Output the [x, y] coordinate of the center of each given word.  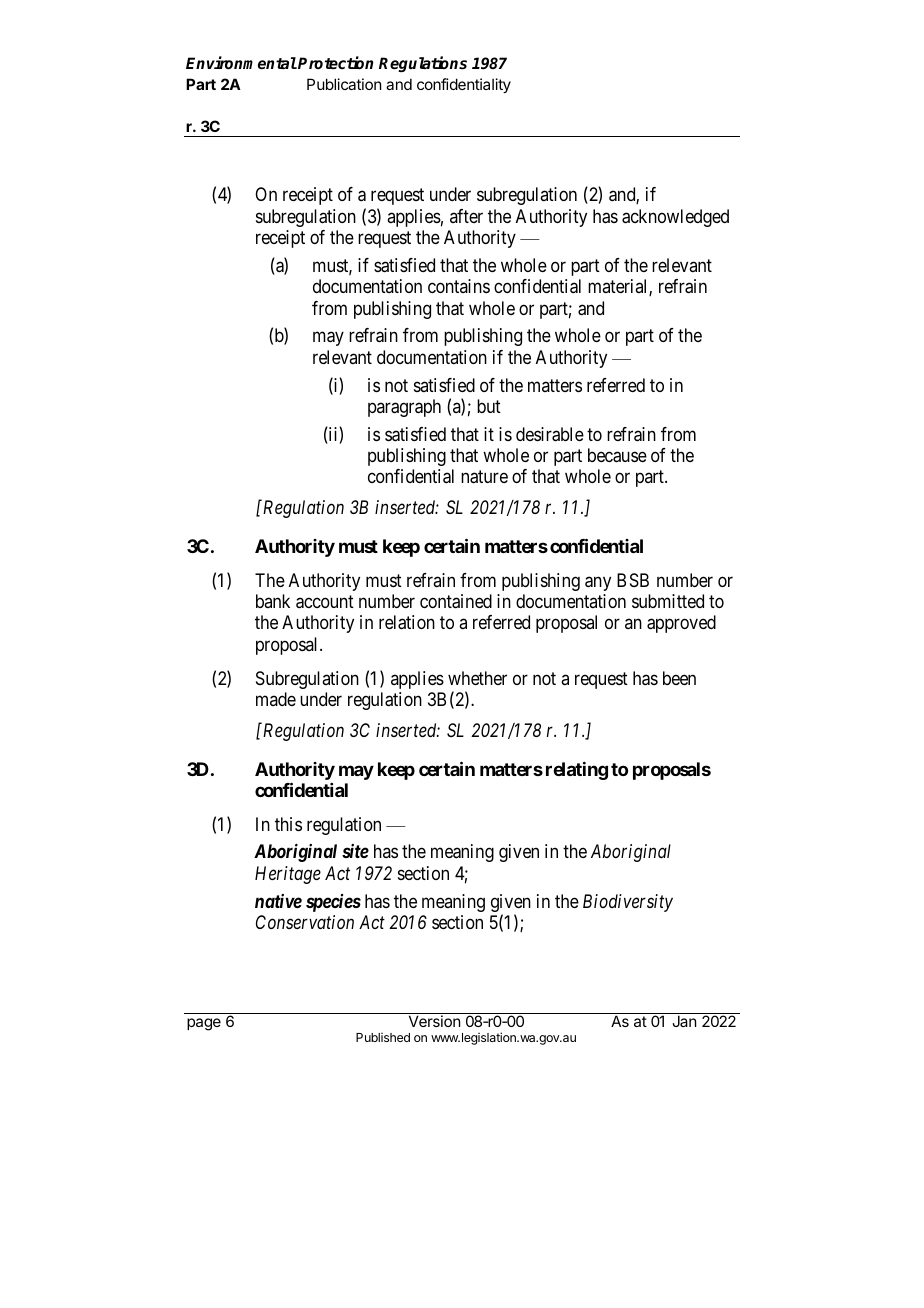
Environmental [241, 62]
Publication [344, 84]
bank [273, 601]
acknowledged [675, 218]
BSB [633, 580]
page [204, 1024]
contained [456, 601]
